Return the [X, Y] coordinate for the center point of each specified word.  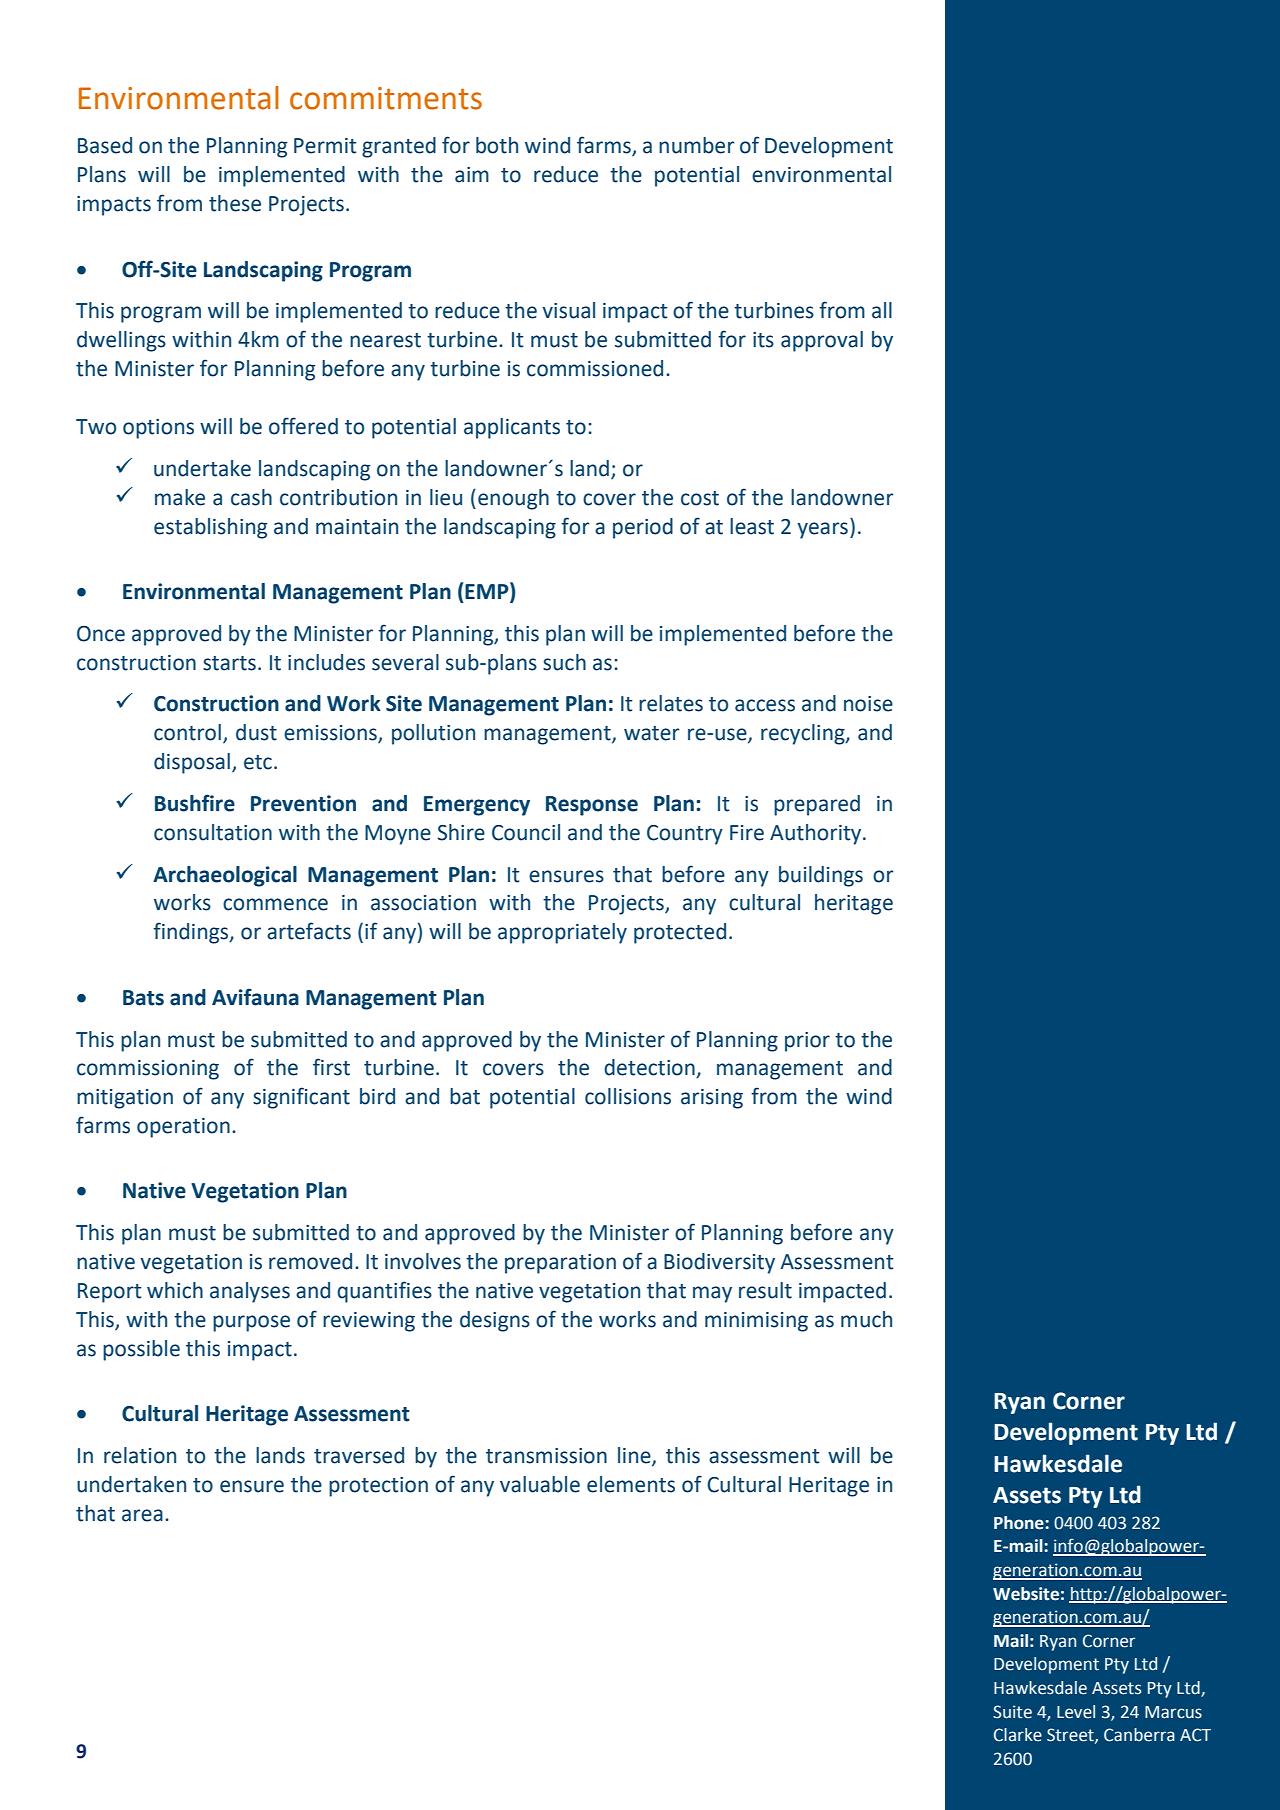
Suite [1012, 1712]
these [235, 203]
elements [631, 1484]
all [882, 310]
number [697, 145]
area [142, 1515]
